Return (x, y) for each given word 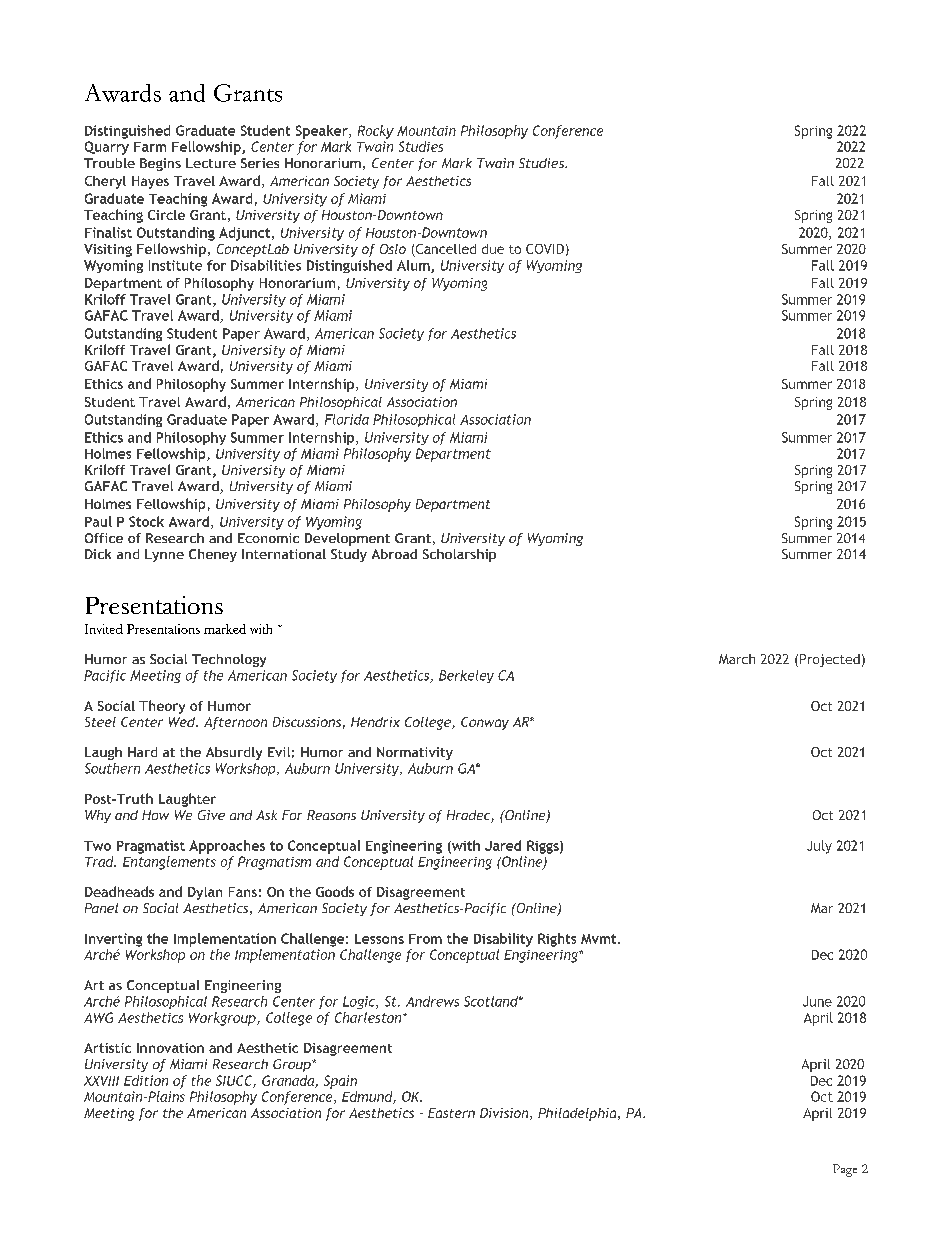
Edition (146, 1080)
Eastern (451, 1113)
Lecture (211, 163)
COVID (545, 249)
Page (845, 1170)
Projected (830, 660)
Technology (229, 660)
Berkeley (466, 676)
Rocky (376, 132)
